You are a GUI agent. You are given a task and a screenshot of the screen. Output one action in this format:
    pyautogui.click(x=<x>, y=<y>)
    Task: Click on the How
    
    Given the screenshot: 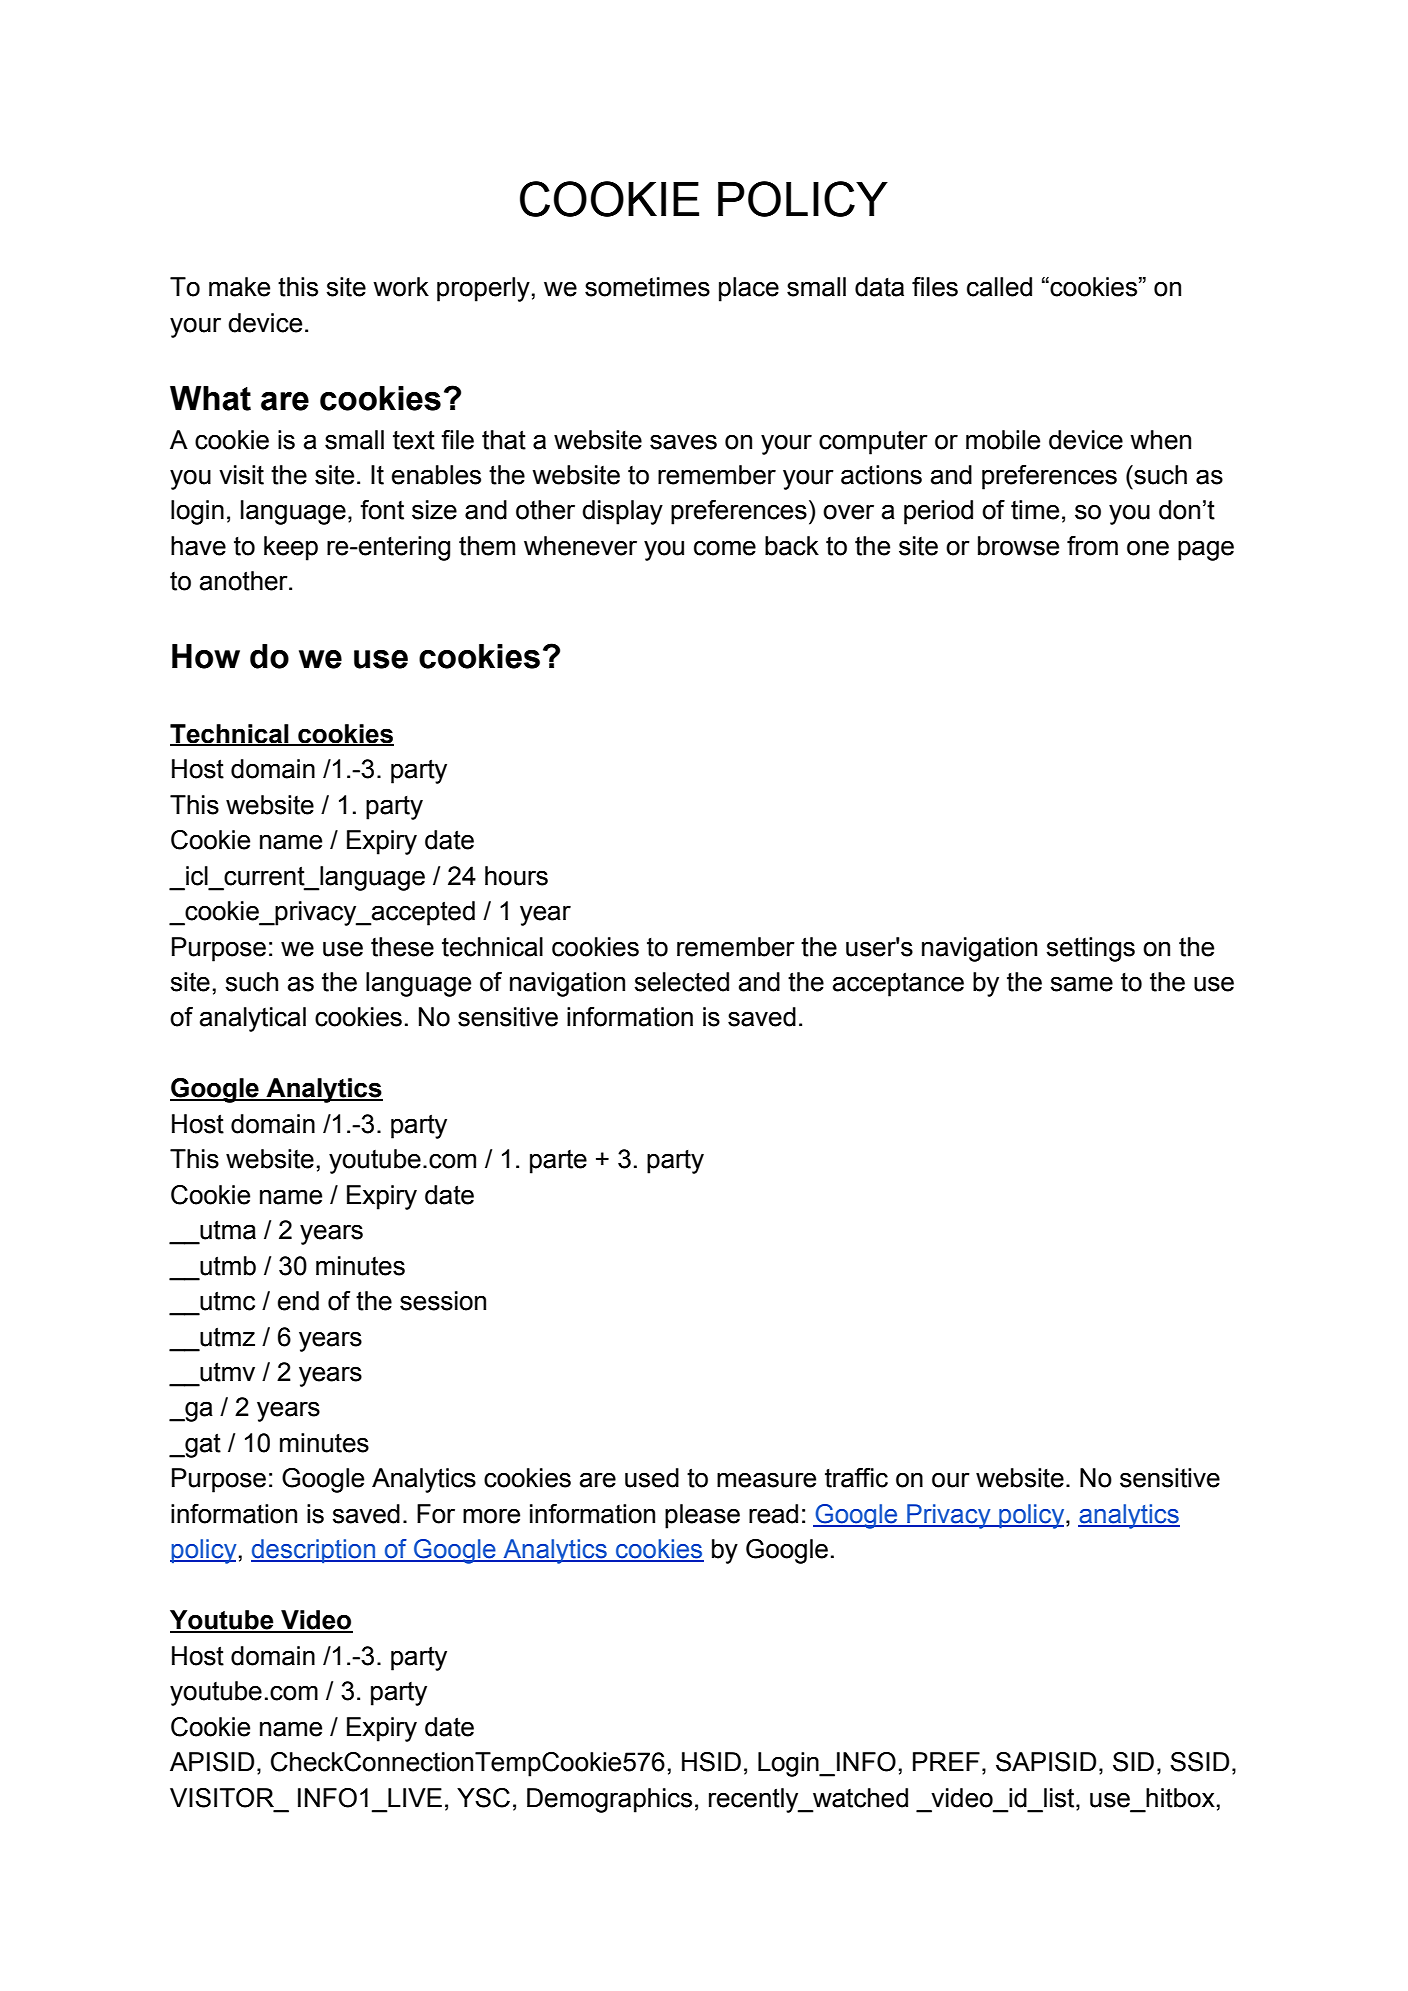 What is the action you would take?
    pyautogui.click(x=206, y=656)
